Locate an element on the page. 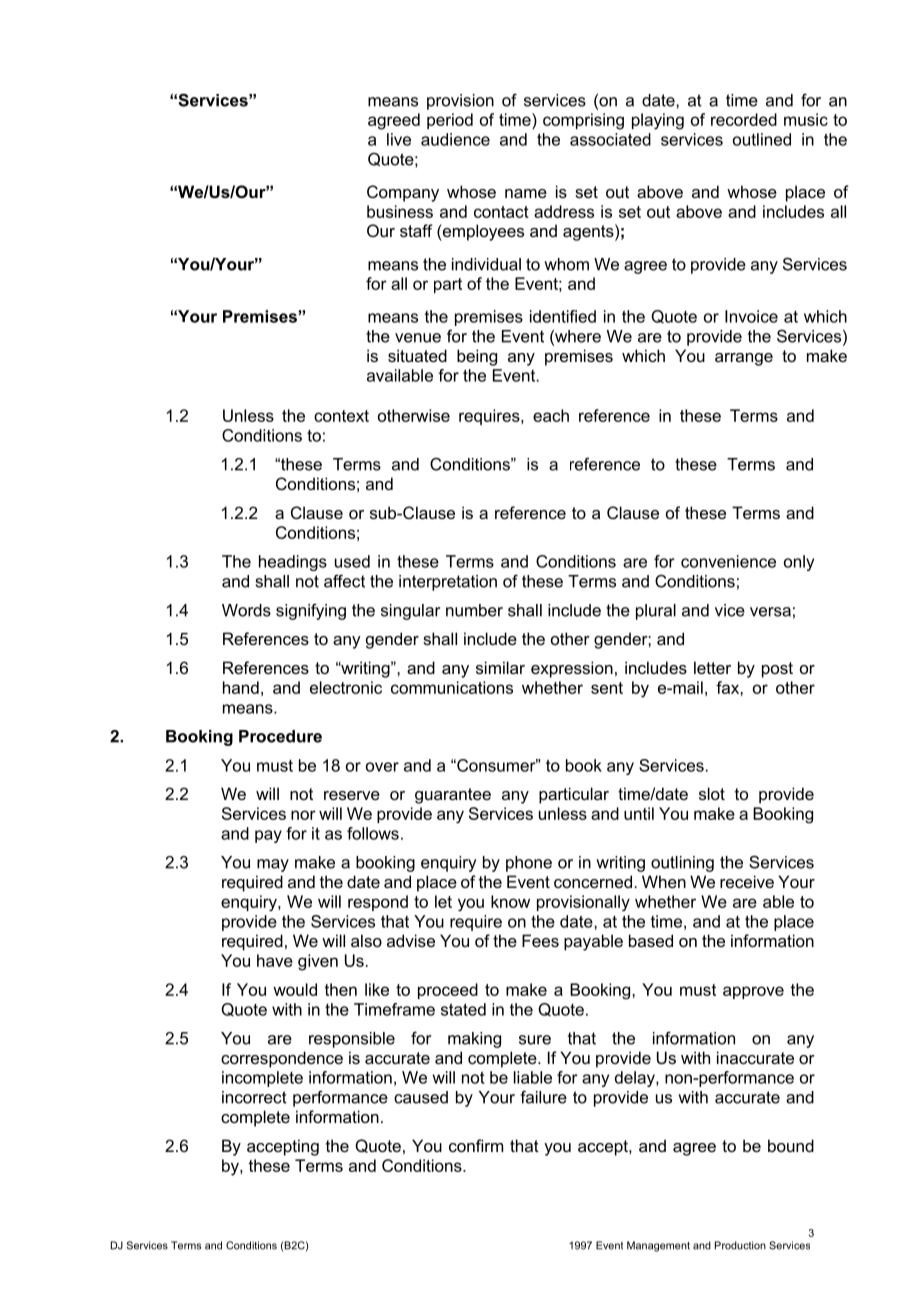  confirm is located at coordinates (476, 1145).
